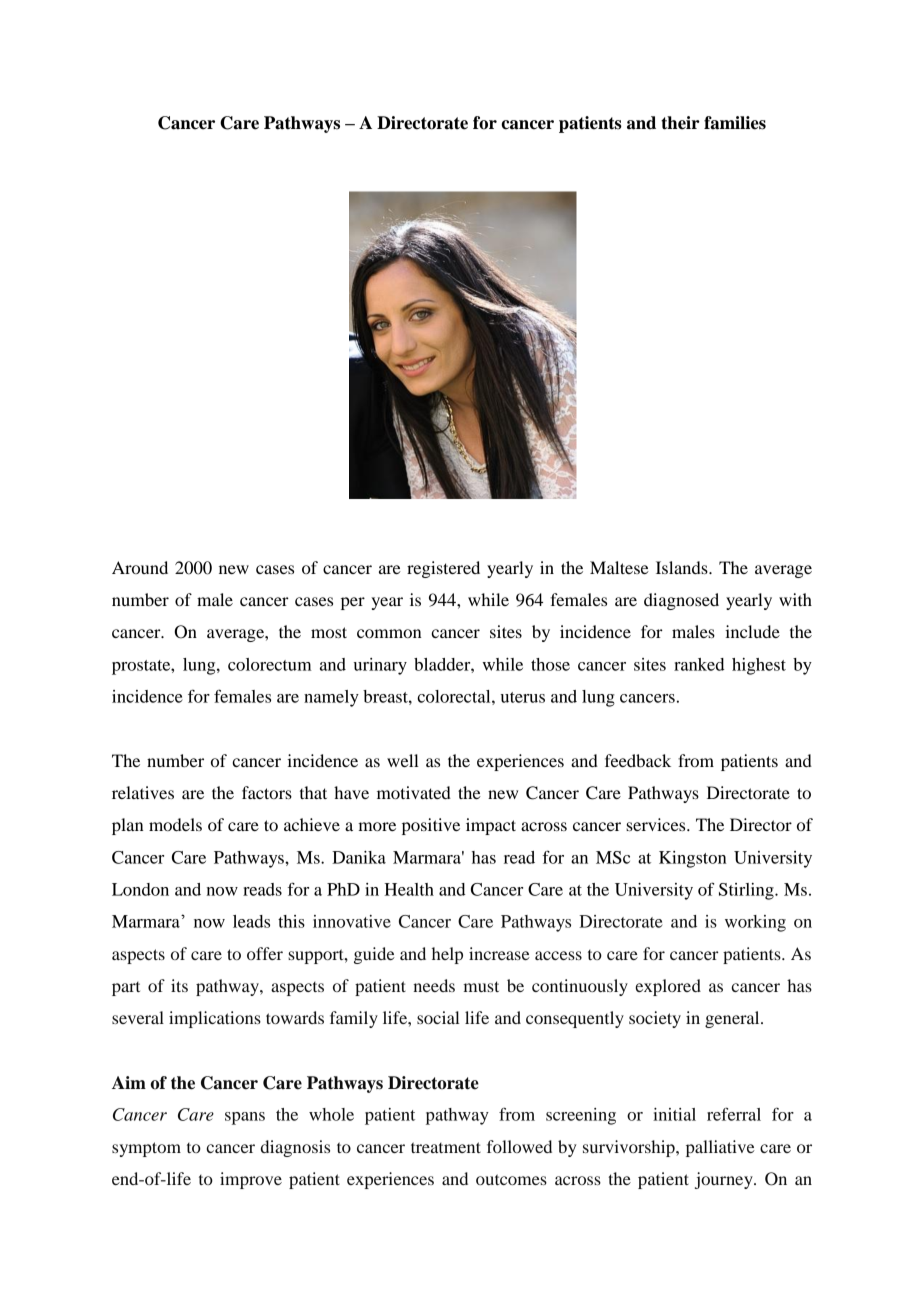  What do you see at coordinates (329, 632) in the screenshot?
I see `most` at bounding box center [329, 632].
